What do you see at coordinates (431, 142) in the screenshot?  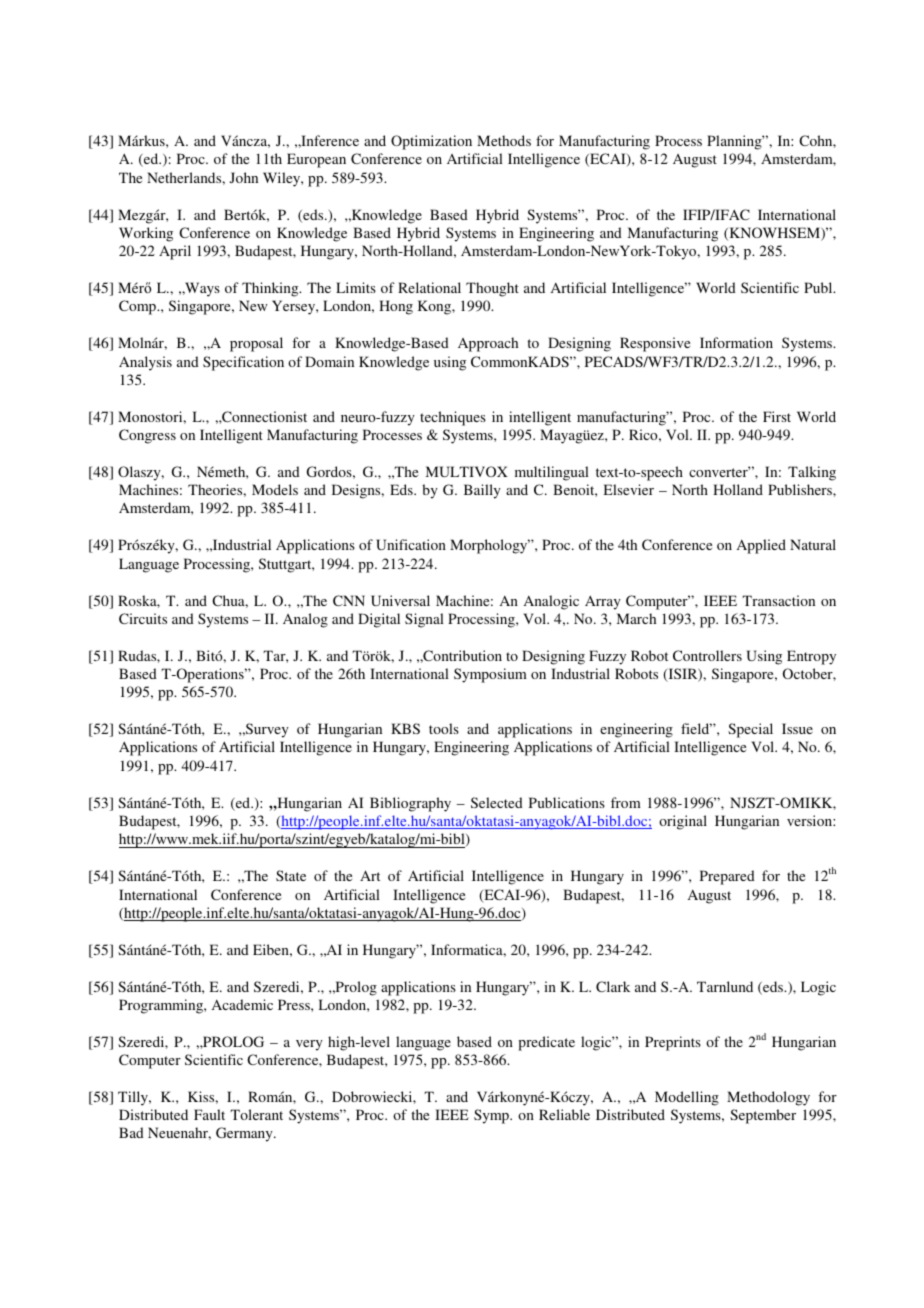 I see `Optimization` at bounding box center [431, 142].
